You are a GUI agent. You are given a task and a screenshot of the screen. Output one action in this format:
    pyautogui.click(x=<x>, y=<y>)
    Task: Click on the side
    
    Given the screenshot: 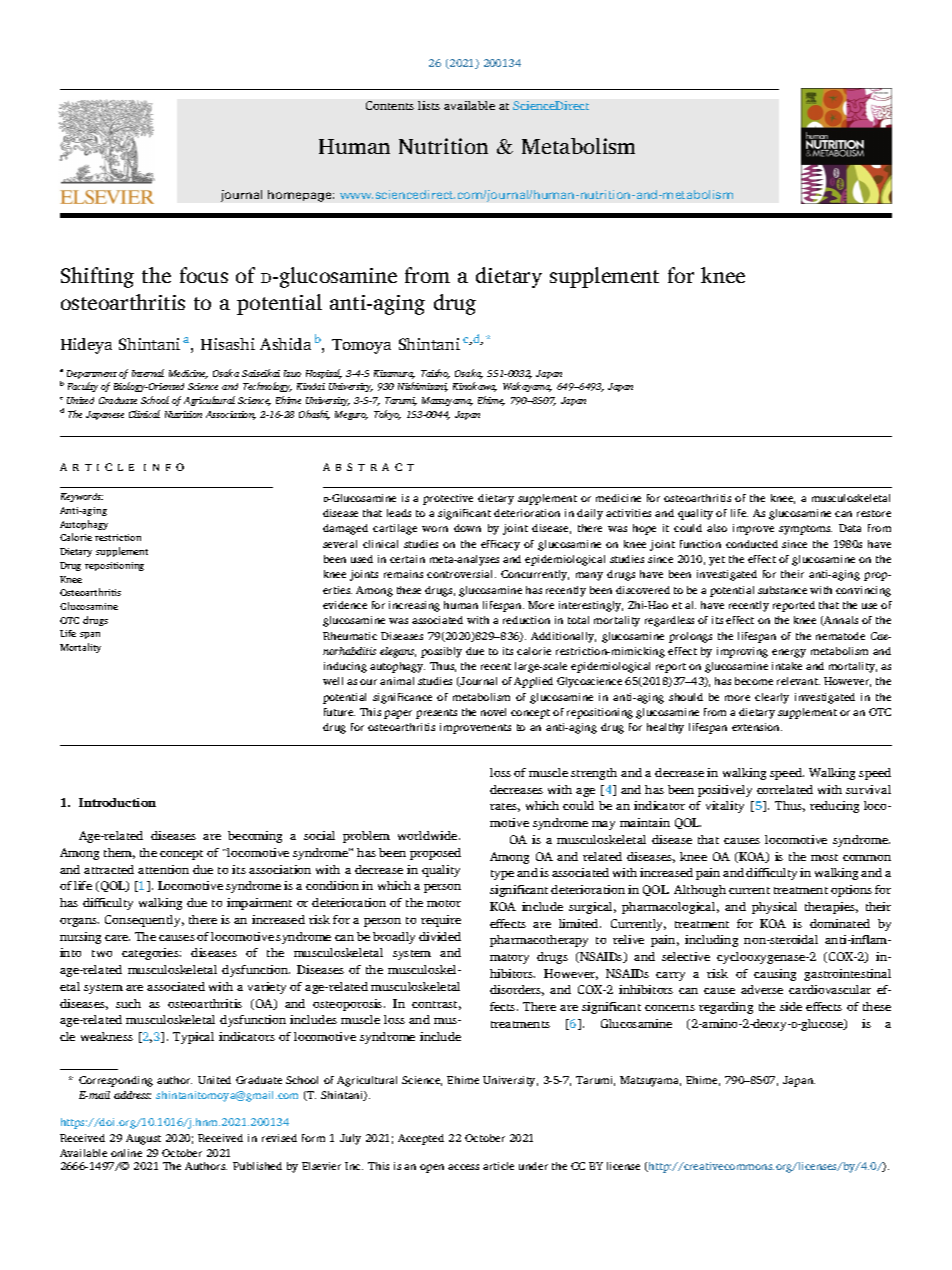 What is the action you would take?
    pyautogui.click(x=791, y=1006)
